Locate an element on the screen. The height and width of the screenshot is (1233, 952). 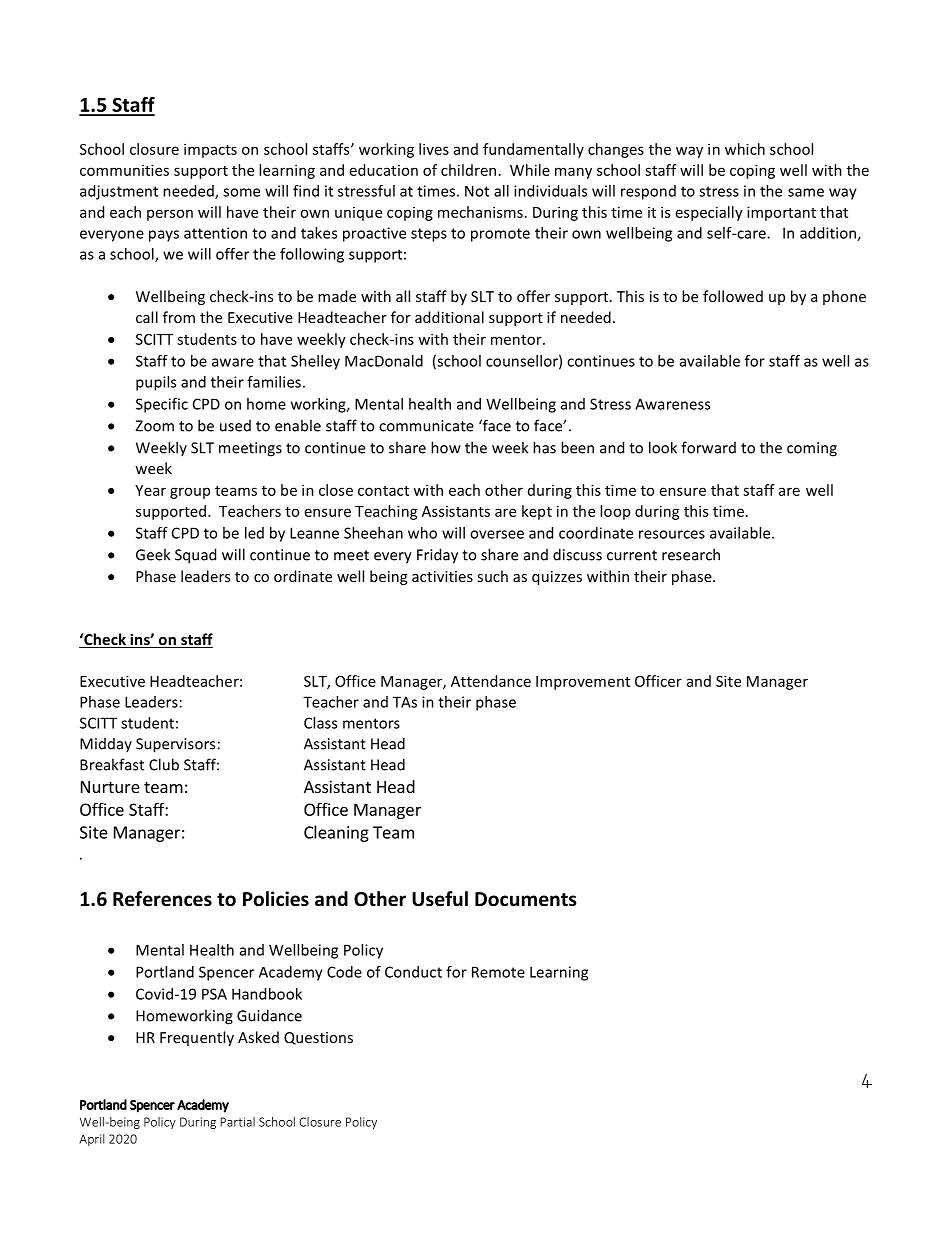
communicate is located at coordinates (426, 426).
